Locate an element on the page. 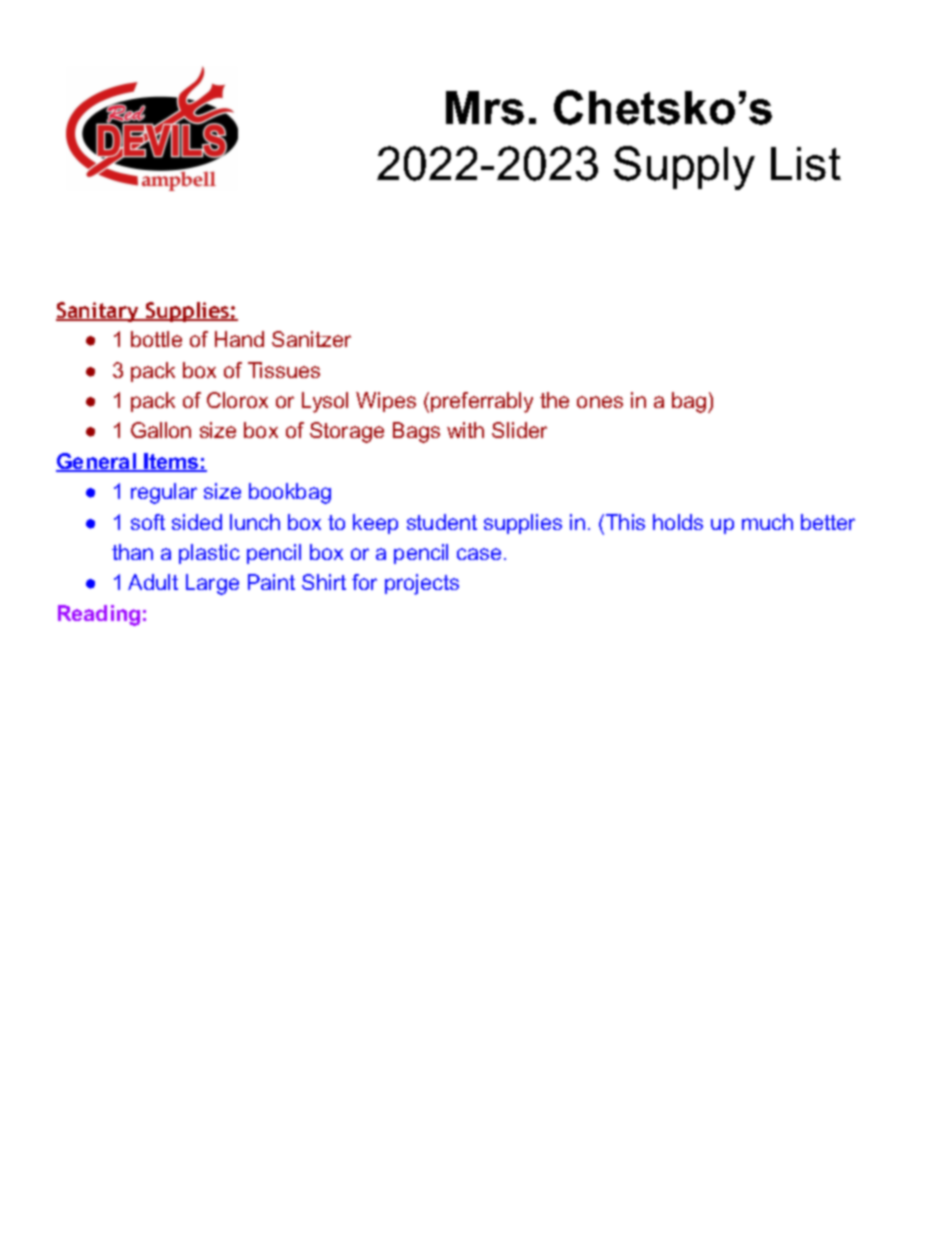 This page has width=952, height=1233. Sanitary is located at coordinates (99, 312).
